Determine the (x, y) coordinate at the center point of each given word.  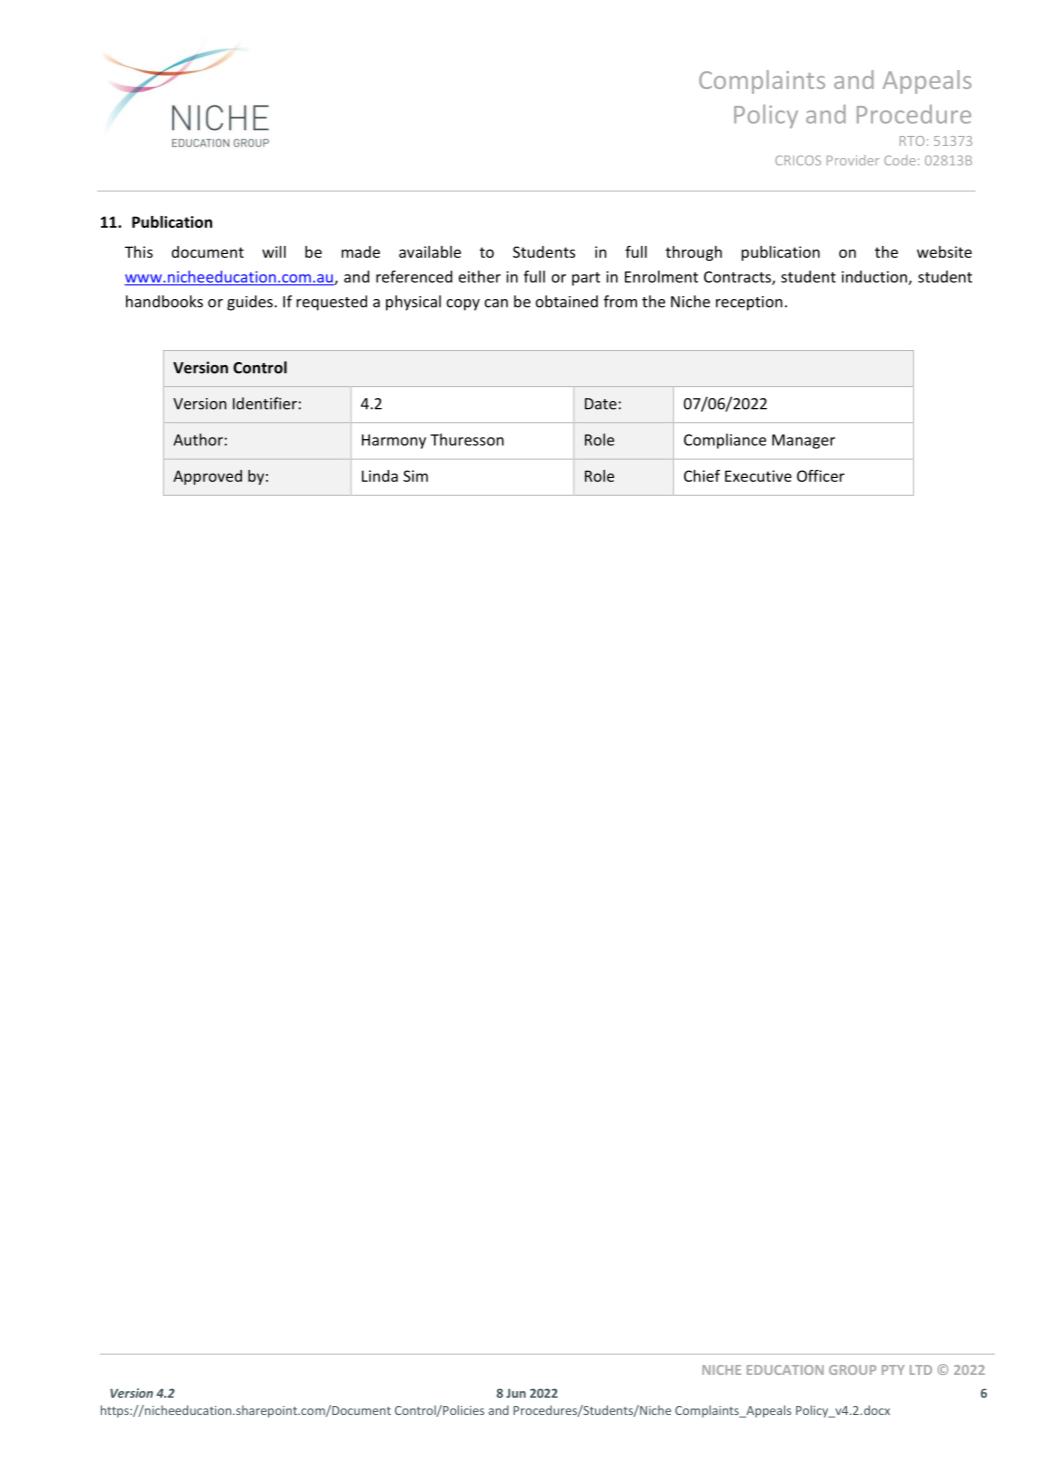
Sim (415, 476)
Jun (516, 1393)
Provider (853, 160)
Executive (758, 476)
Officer (821, 476)
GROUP (852, 1370)
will (274, 252)
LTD (921, 1370)
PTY (893, 1370)
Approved (207, 477)
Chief (702, 476)
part (586, 279)
